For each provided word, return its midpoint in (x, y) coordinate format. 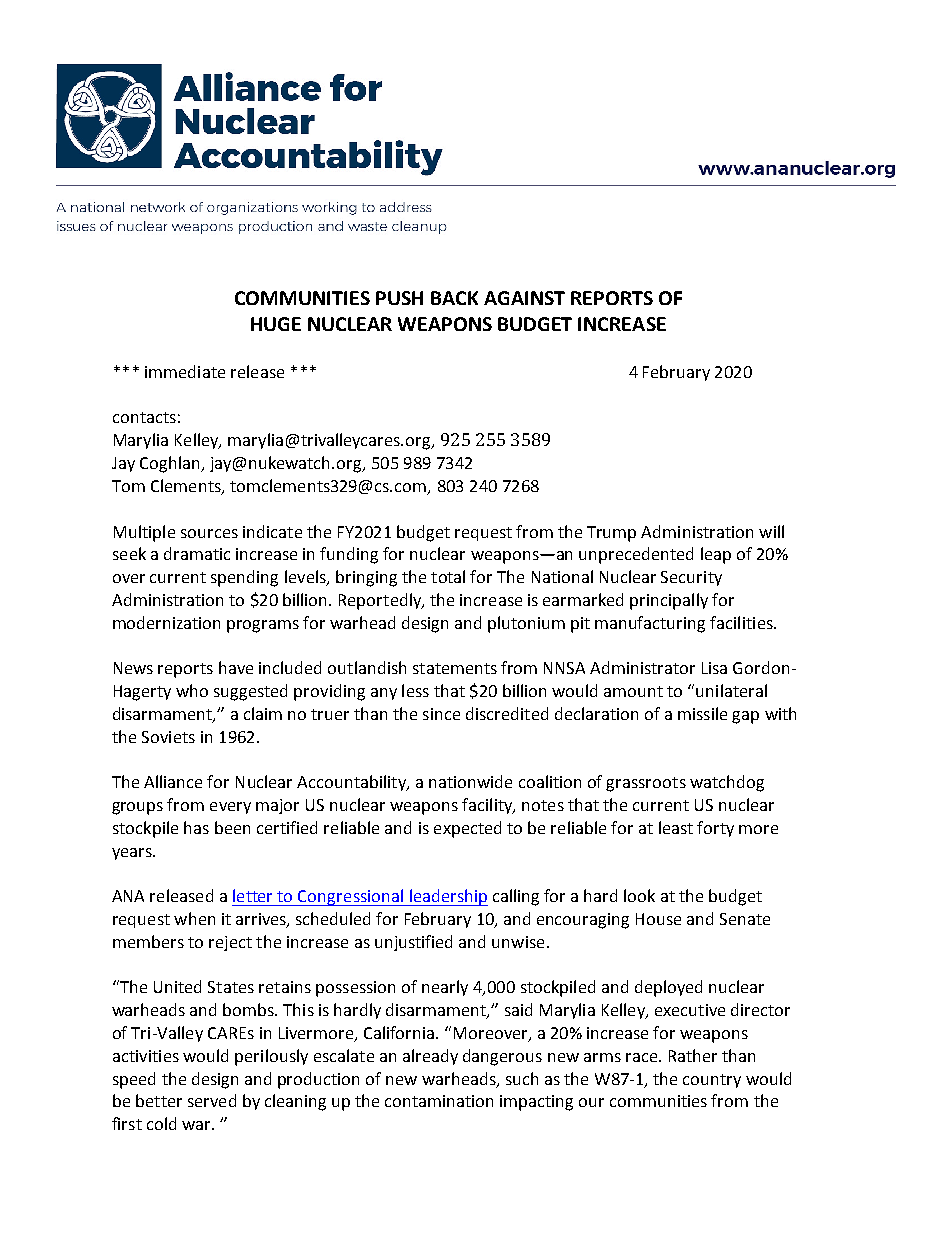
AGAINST (524, 298)
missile (702, 713)
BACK (454, 298)
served (212, 1100)
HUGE (276, 324)
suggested (250, 692)
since (441, 714)
